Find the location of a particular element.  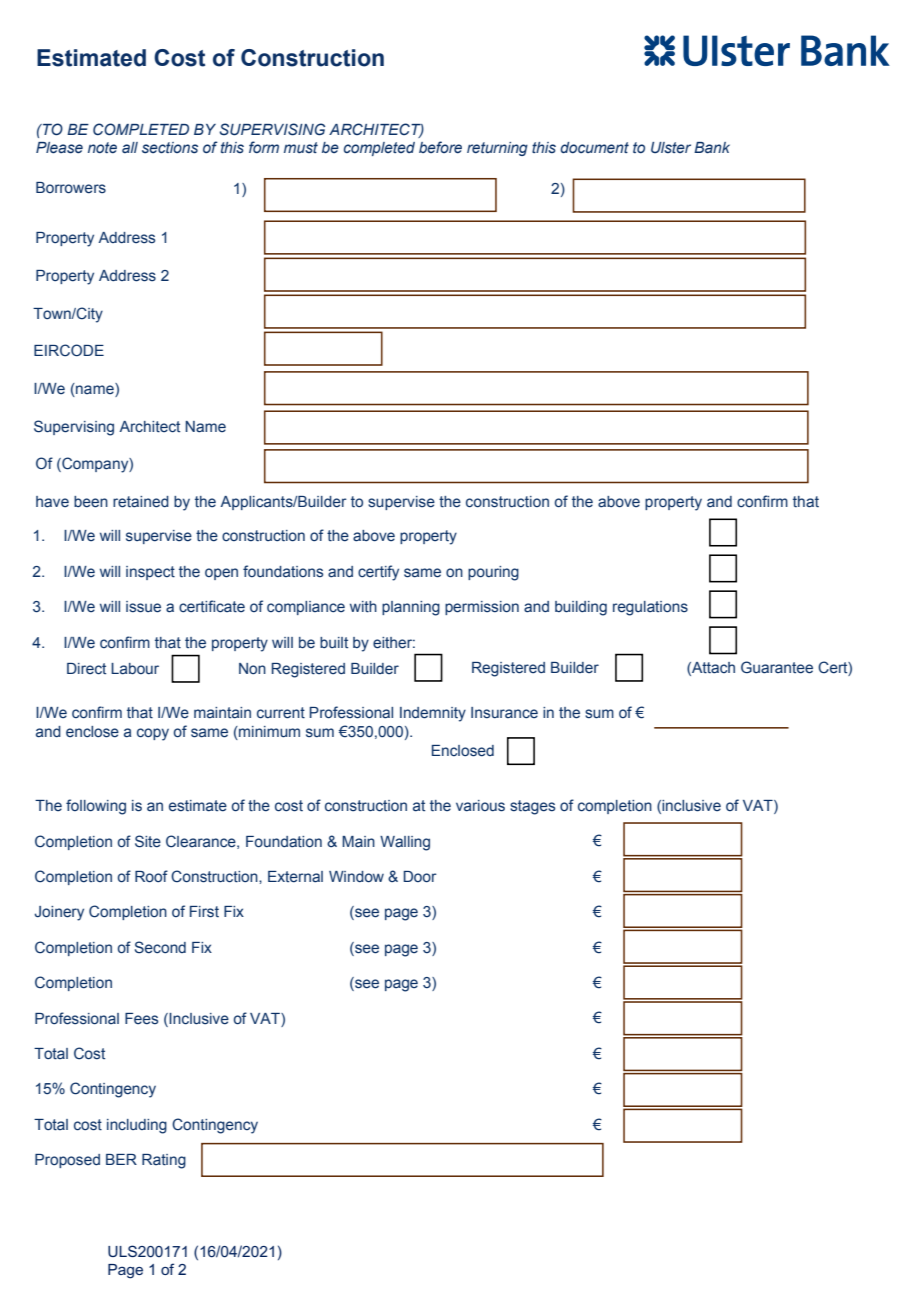

Rating is located at coordinates (164, 1161).
